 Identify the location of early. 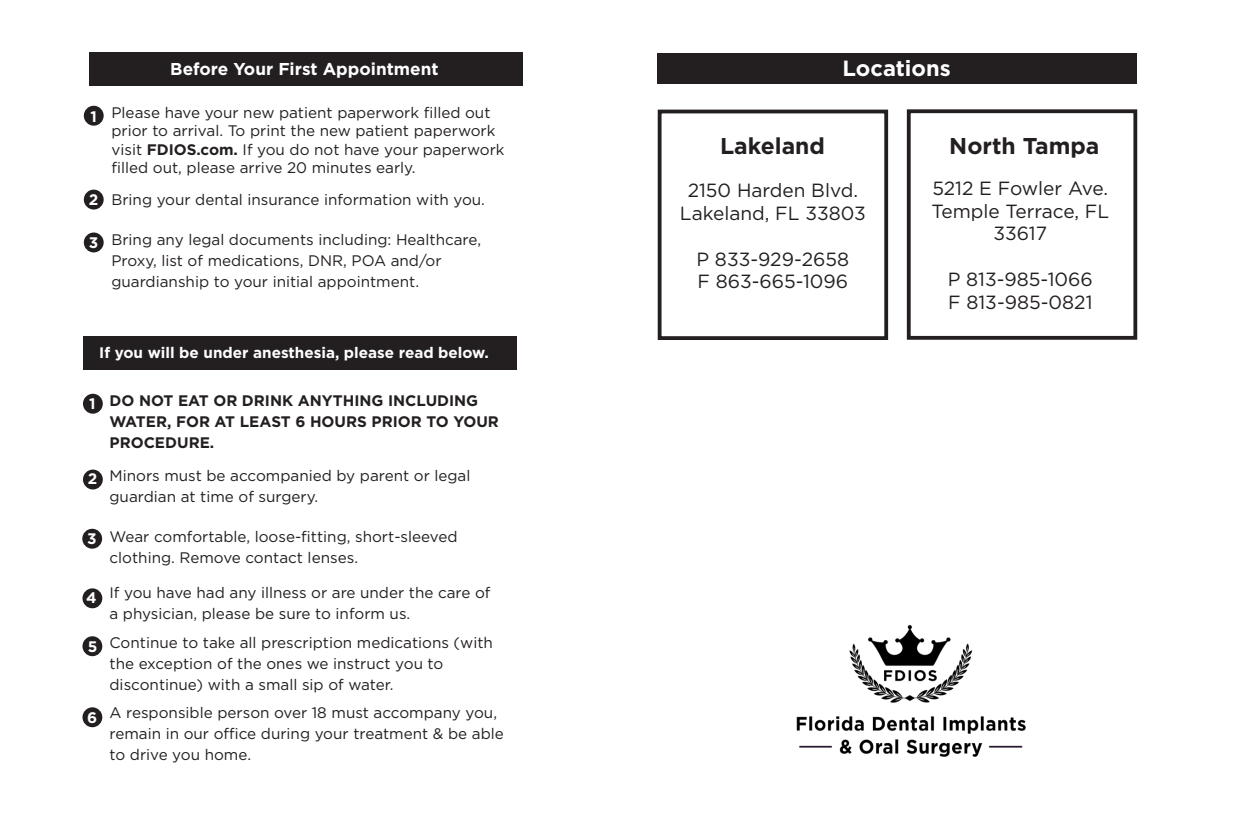
(395, 169).
